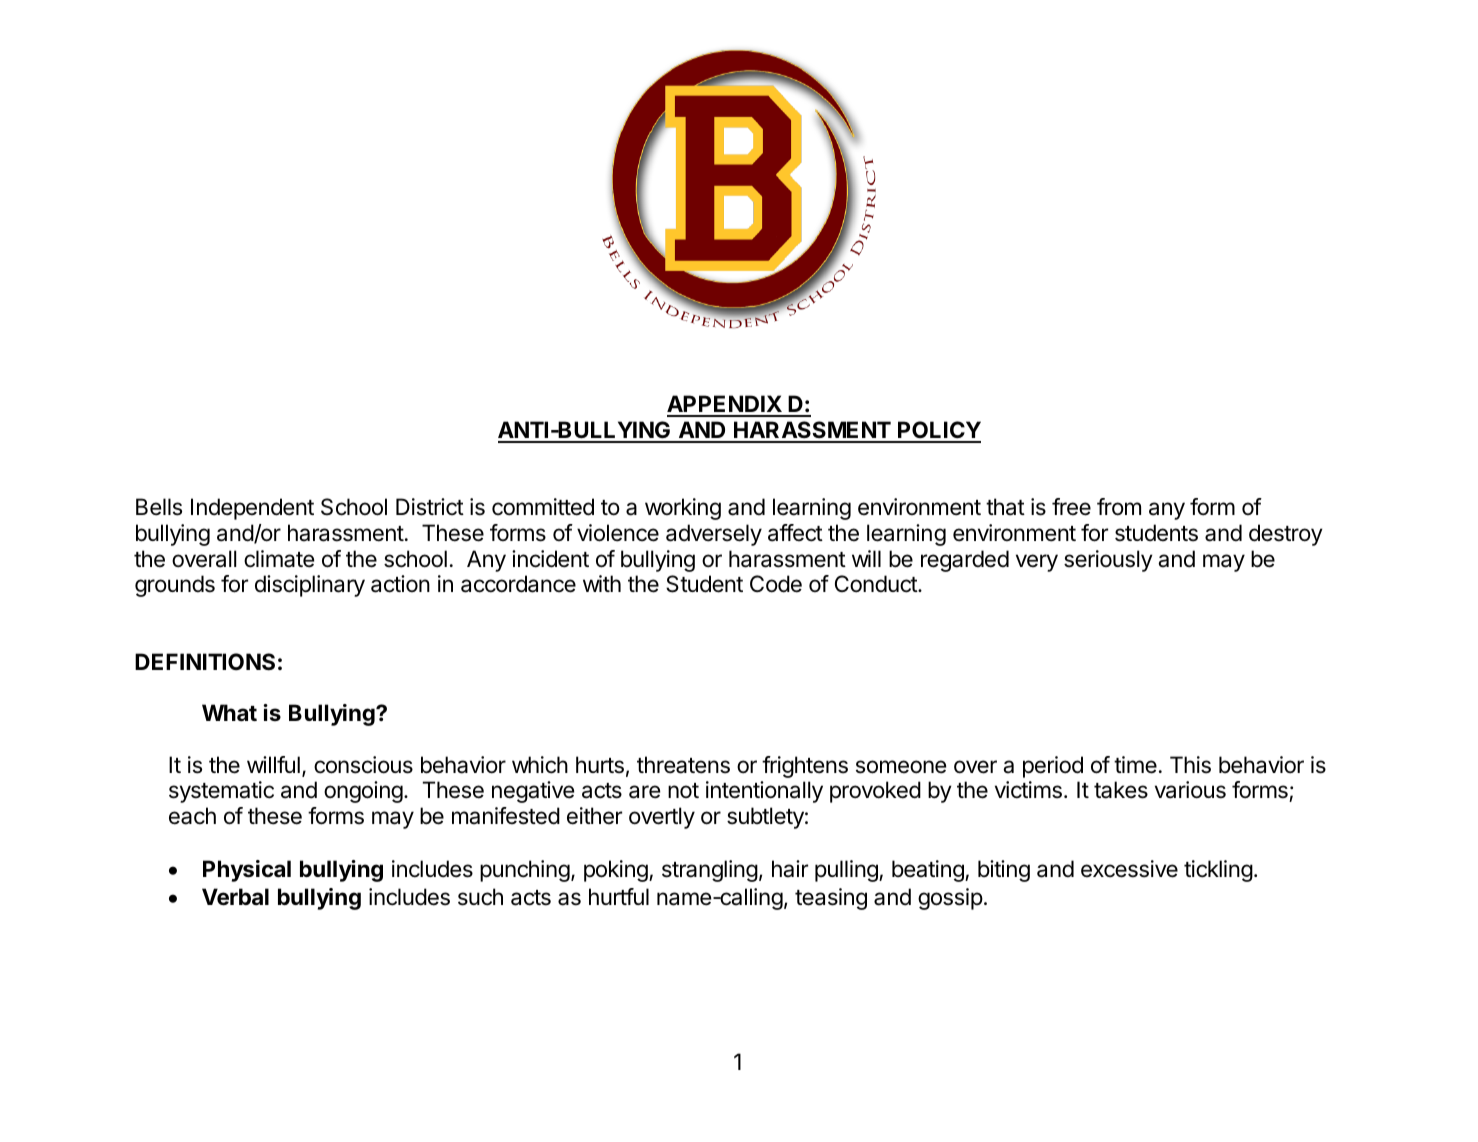 The width and height of the screenshot is (1478, 1142). What do you see at coordinates (1121, 790) in the screenshot?
I see `takes` at bounding box center [1121, 790].
